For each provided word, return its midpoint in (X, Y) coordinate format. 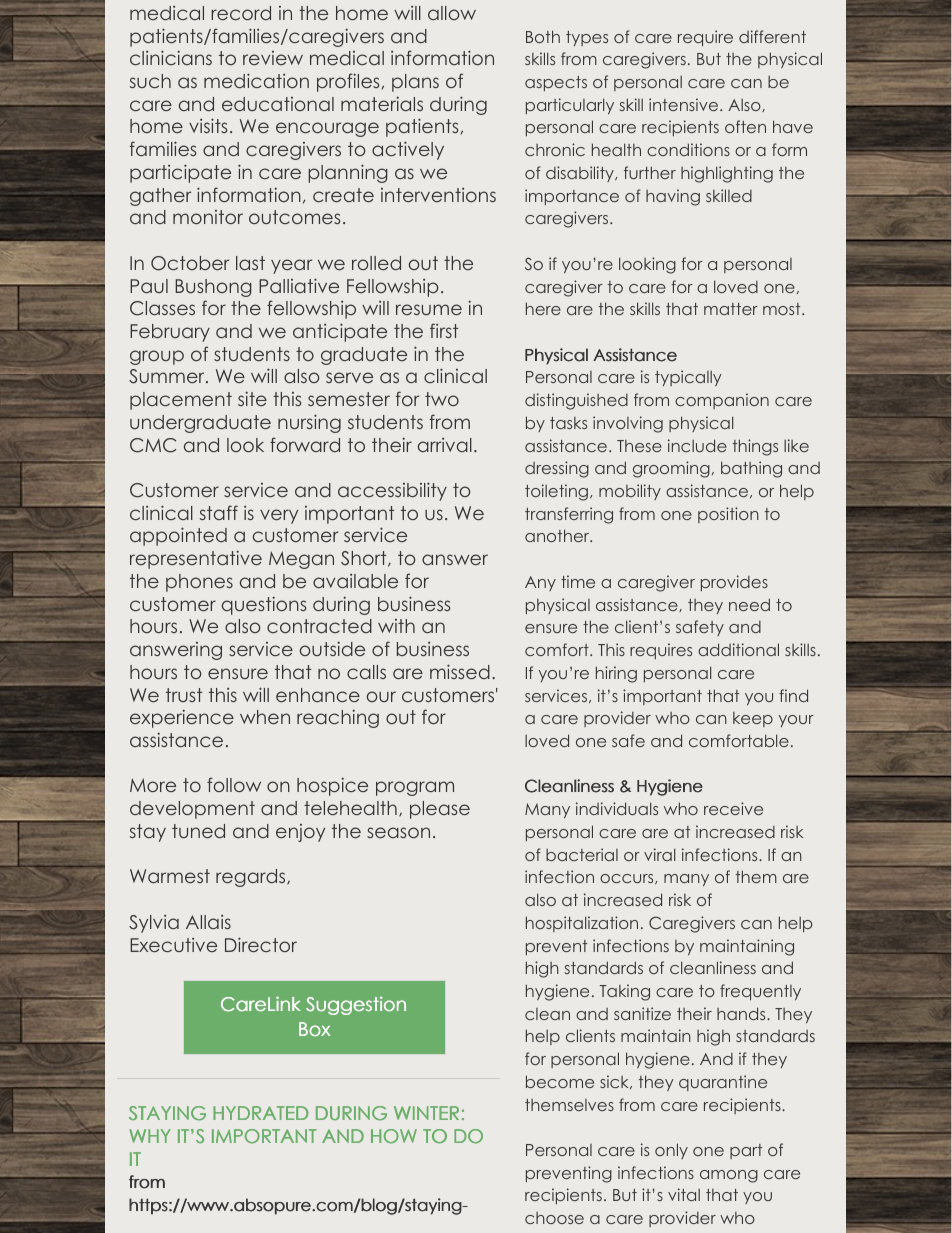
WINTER (426, 1113)
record (241, 13)
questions (264, 605)
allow (452, 13)
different (772, 36)
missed (460, 671)
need (749, 604)
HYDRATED (260, 1113)
